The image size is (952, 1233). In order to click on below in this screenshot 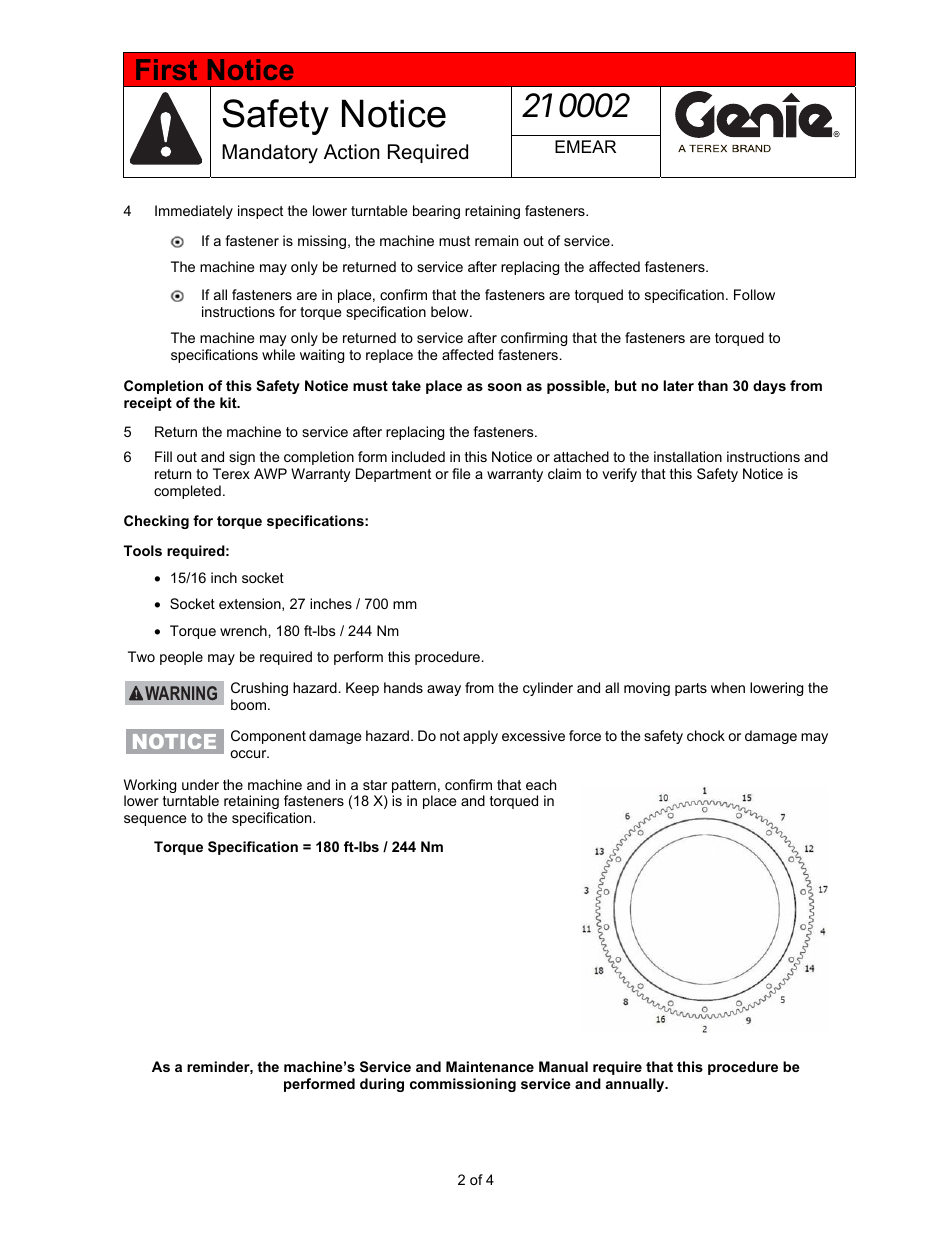, I will do `click(451, 311)`.
